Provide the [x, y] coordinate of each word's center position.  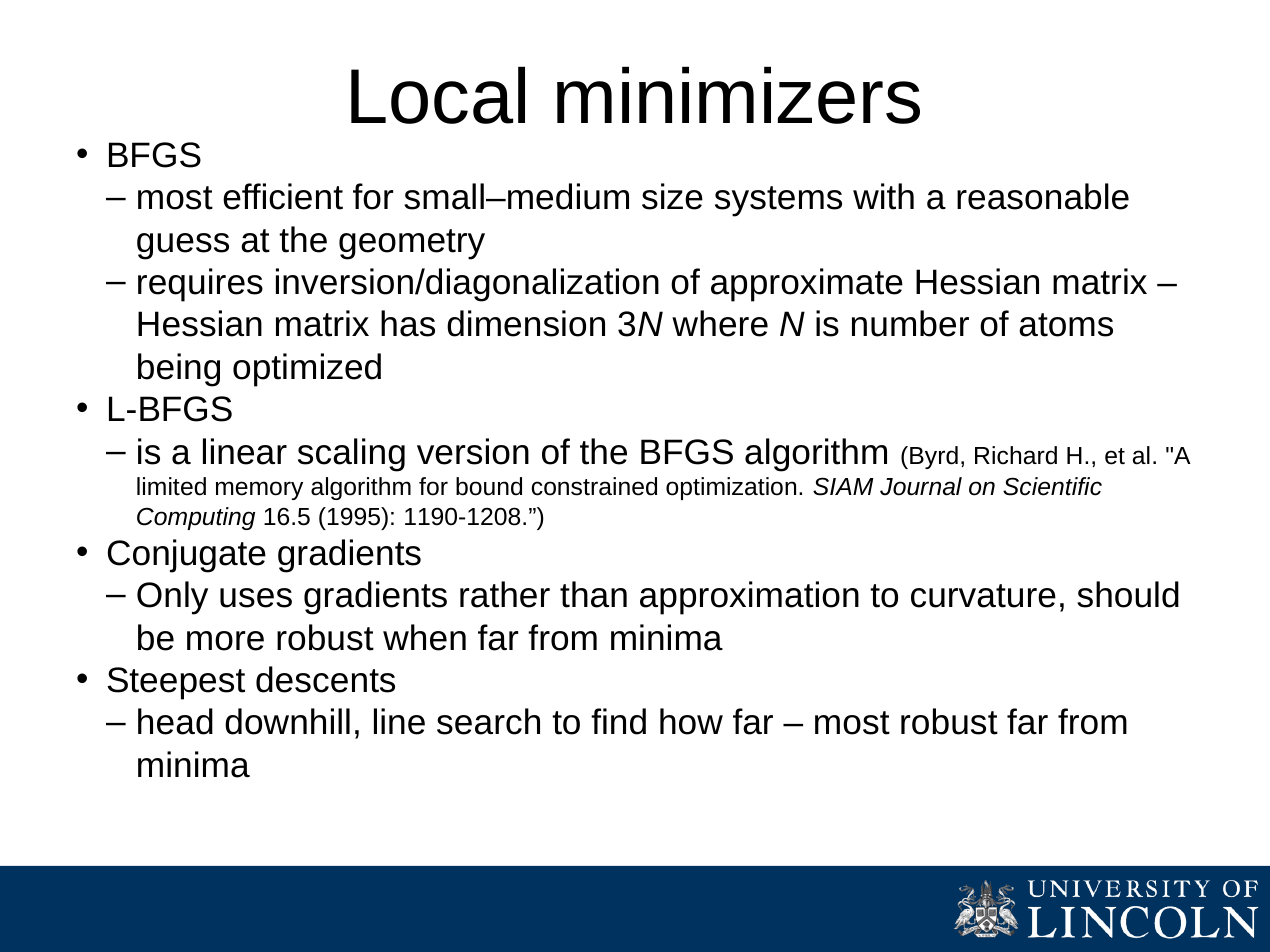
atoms [1066, 325]
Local [438, 95]
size [672, 196]
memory [259, 490]
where [720, 323]
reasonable [1043, 196]
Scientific [1052, 486]
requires [200, 285]
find [618, 721]
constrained [594, 486]
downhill [287, 721]
